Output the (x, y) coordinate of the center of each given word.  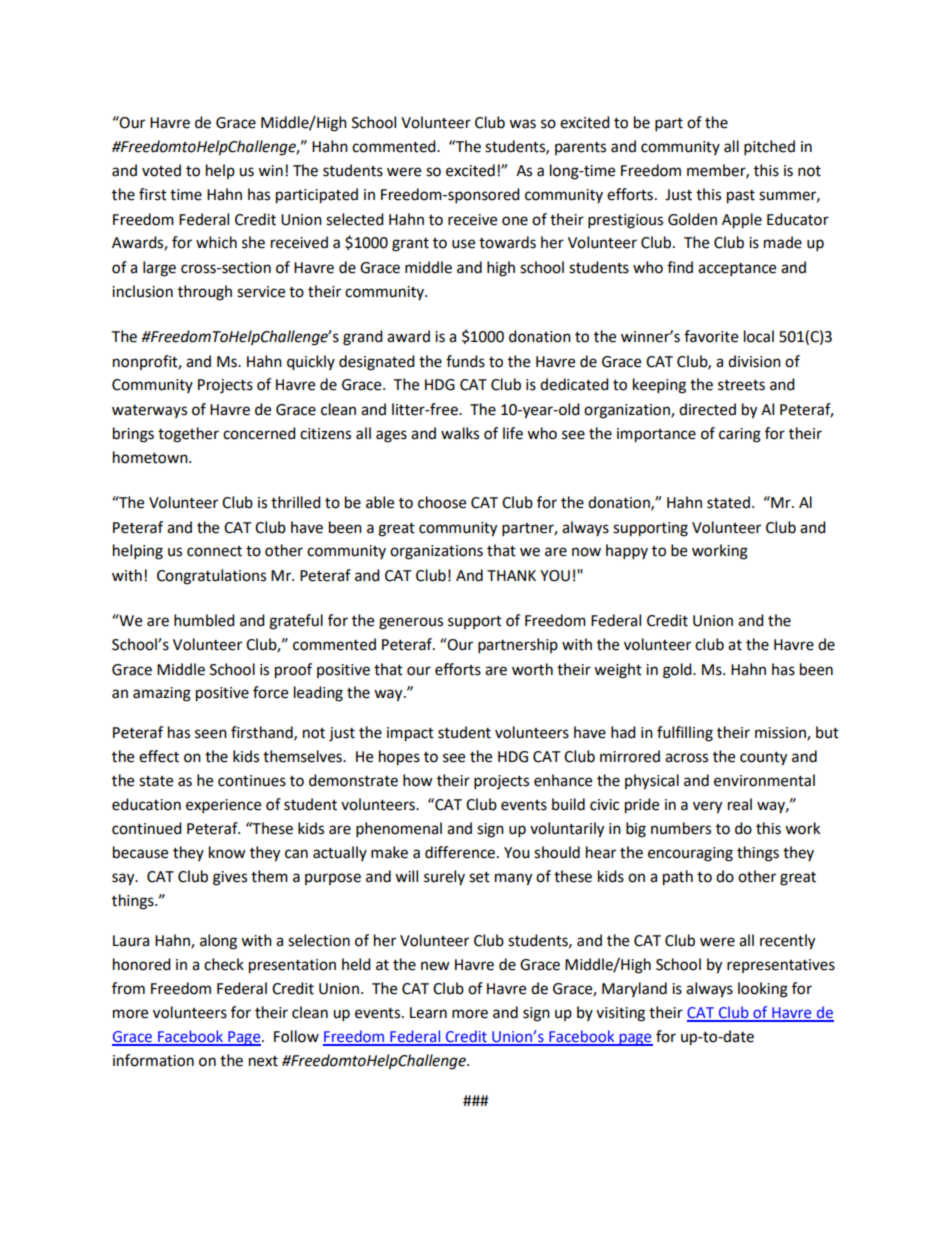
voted (161, 170)
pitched (769, 148)
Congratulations (211, 577)
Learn (428, 1013)
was (522, 124)
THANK (511, 575)
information (153, 1060)
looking (763, 990)
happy (627, 552)
